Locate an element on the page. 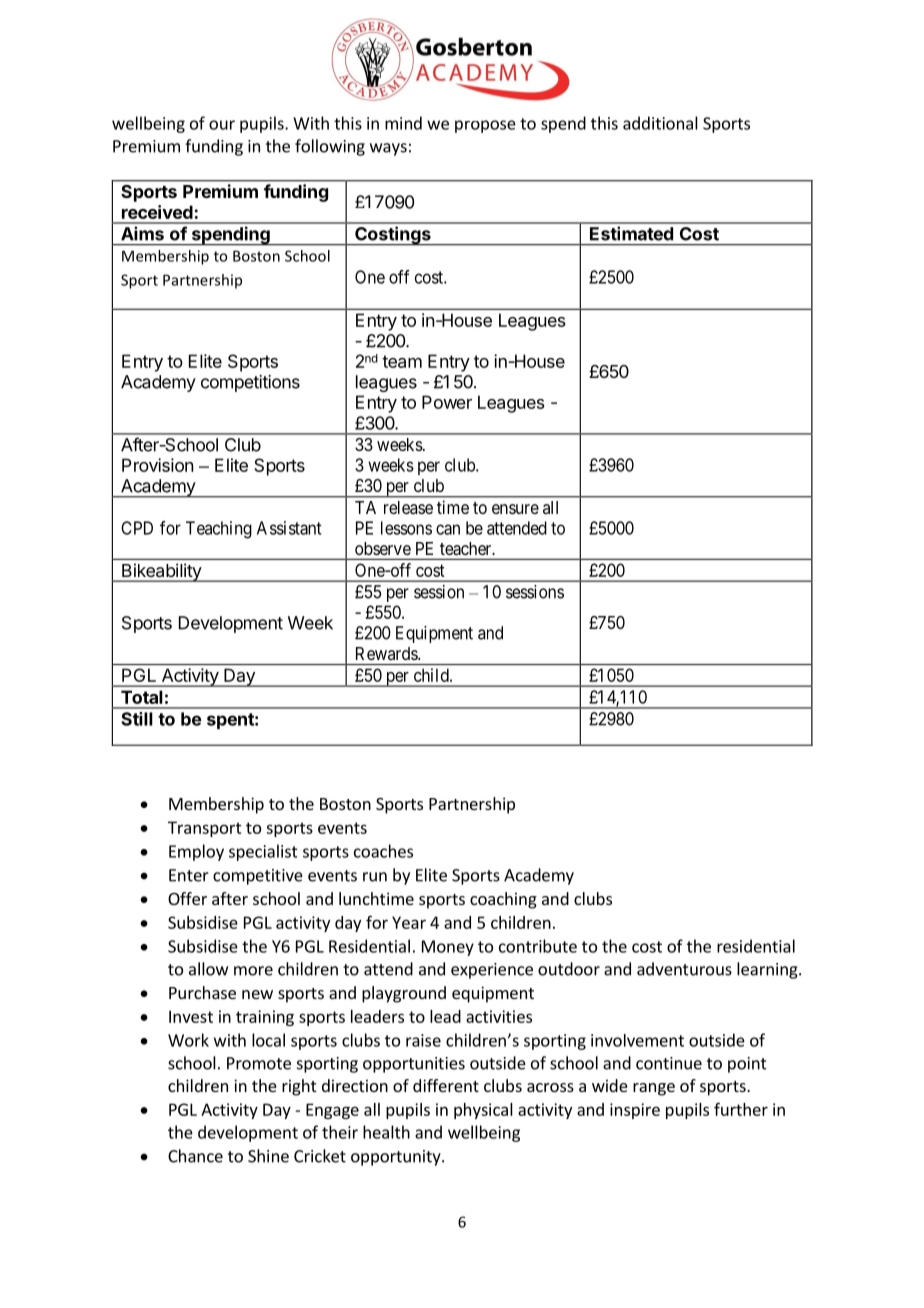 The width and height of the page is (924, 1308). Enter is located at coordinates (189, 875).
